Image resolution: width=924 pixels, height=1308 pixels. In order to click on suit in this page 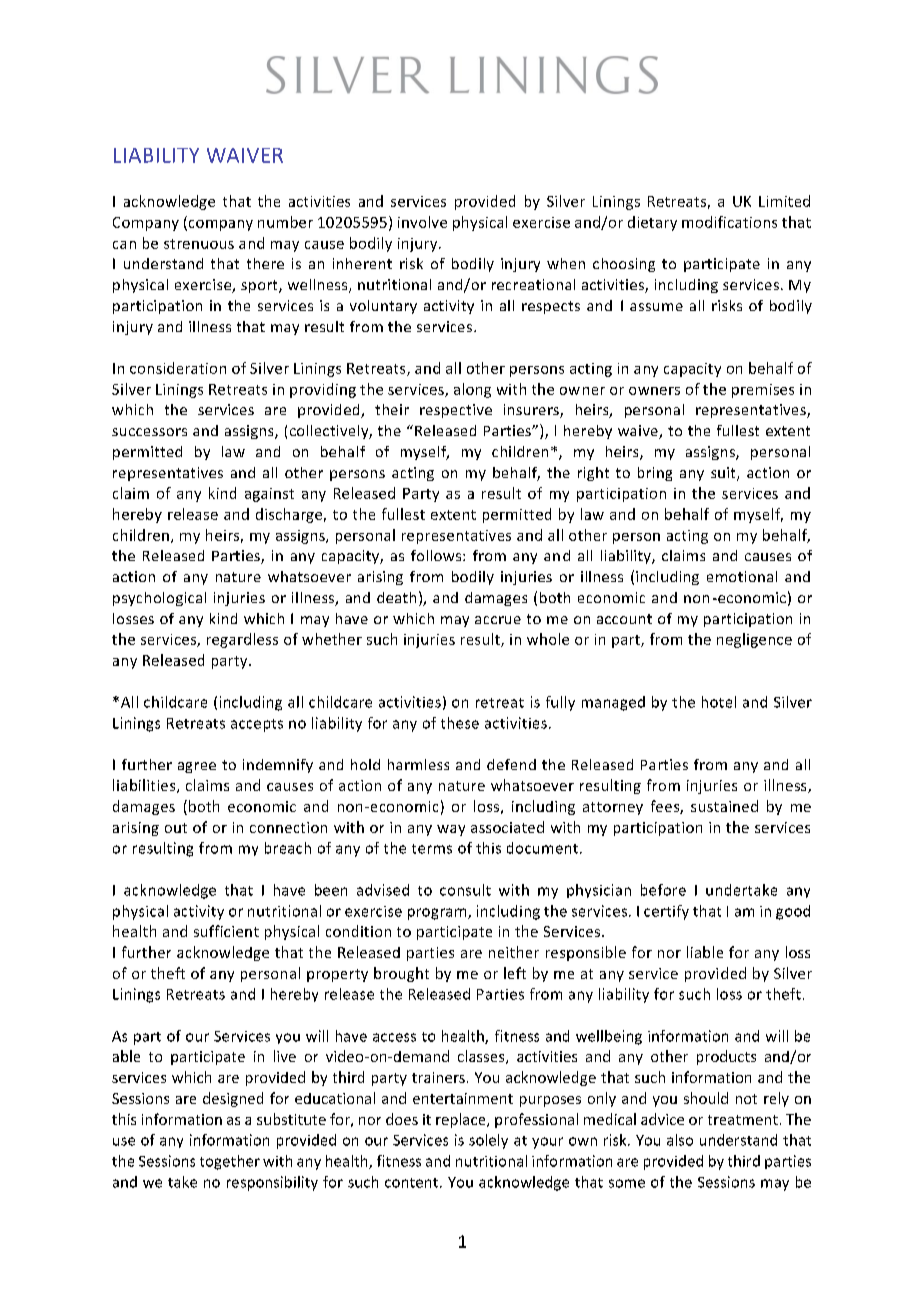, I will do `click(724, 474)`.
